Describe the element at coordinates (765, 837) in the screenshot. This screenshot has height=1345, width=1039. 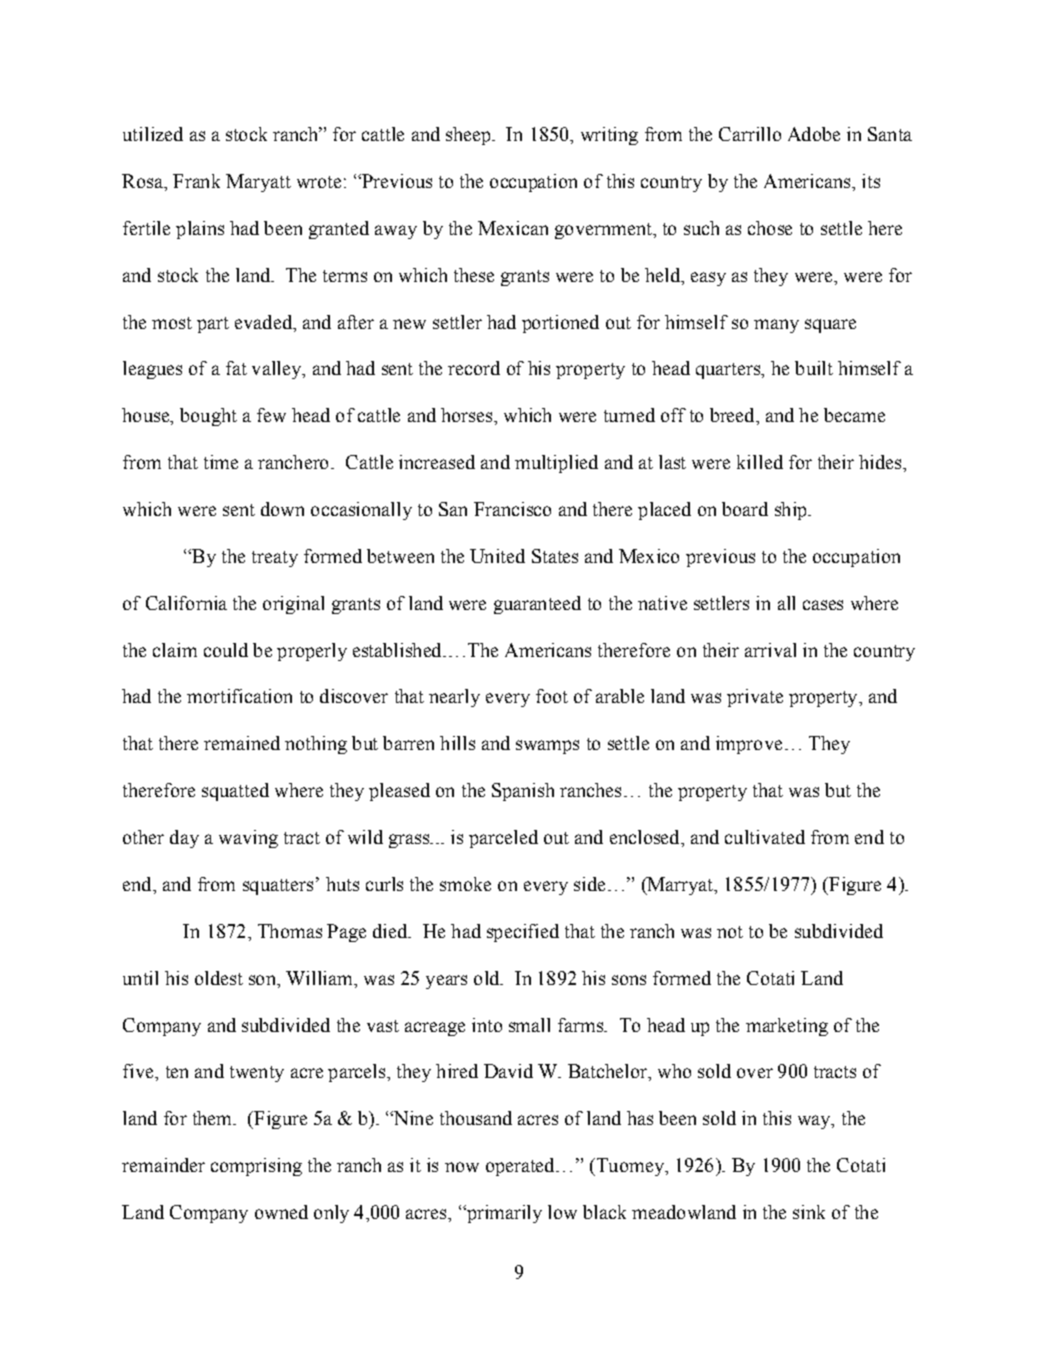
I see `cultivated` at that location.
